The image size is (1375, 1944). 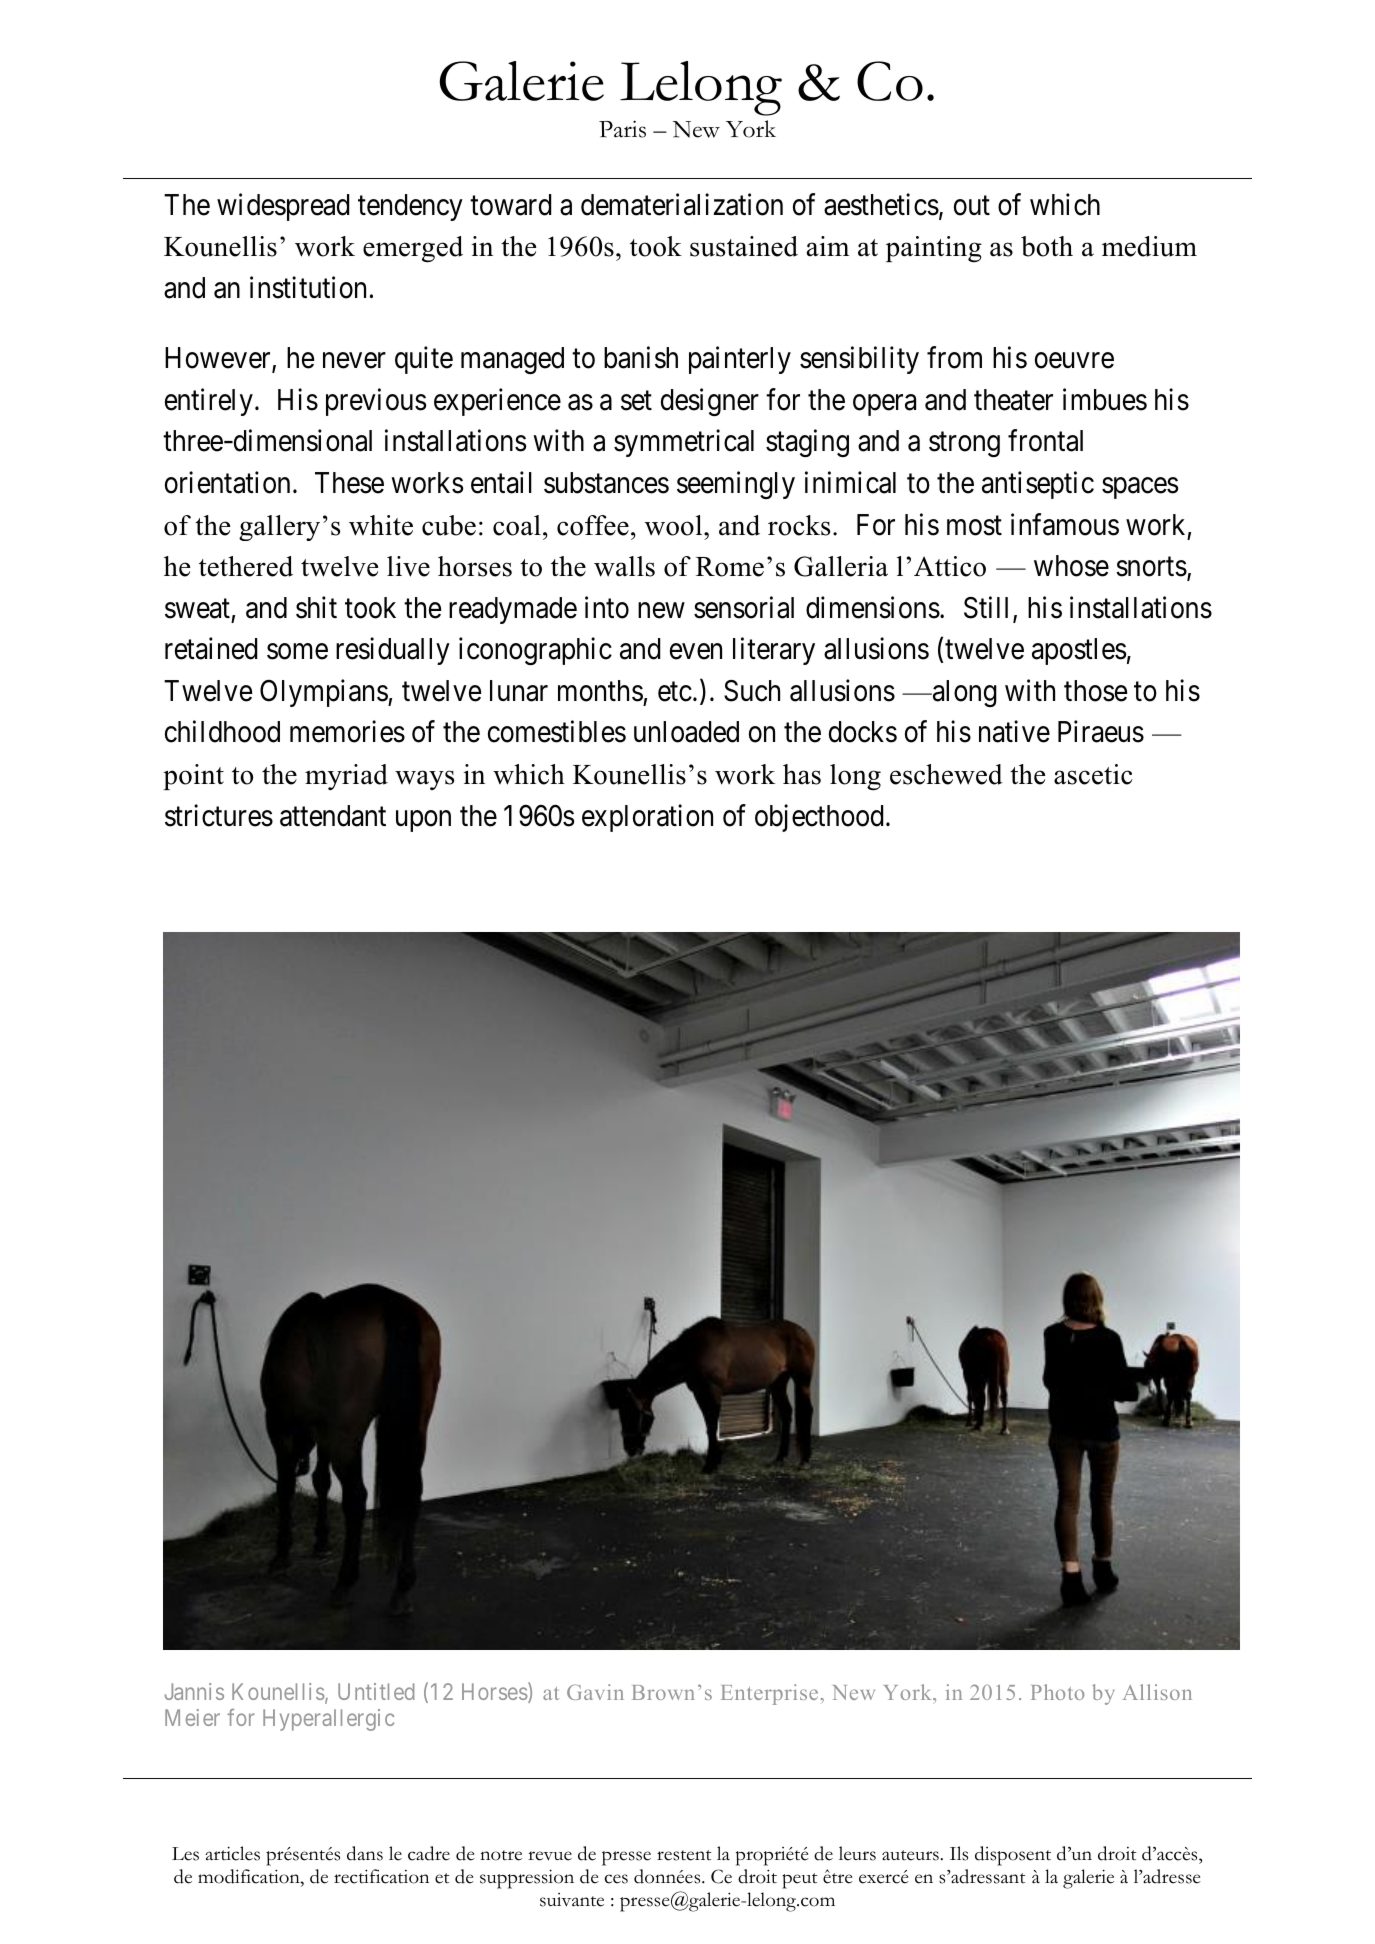 What do you see at coordinates (219, 815) in the screenshot?
I see `strictures` at bounding box center [219, 815].
